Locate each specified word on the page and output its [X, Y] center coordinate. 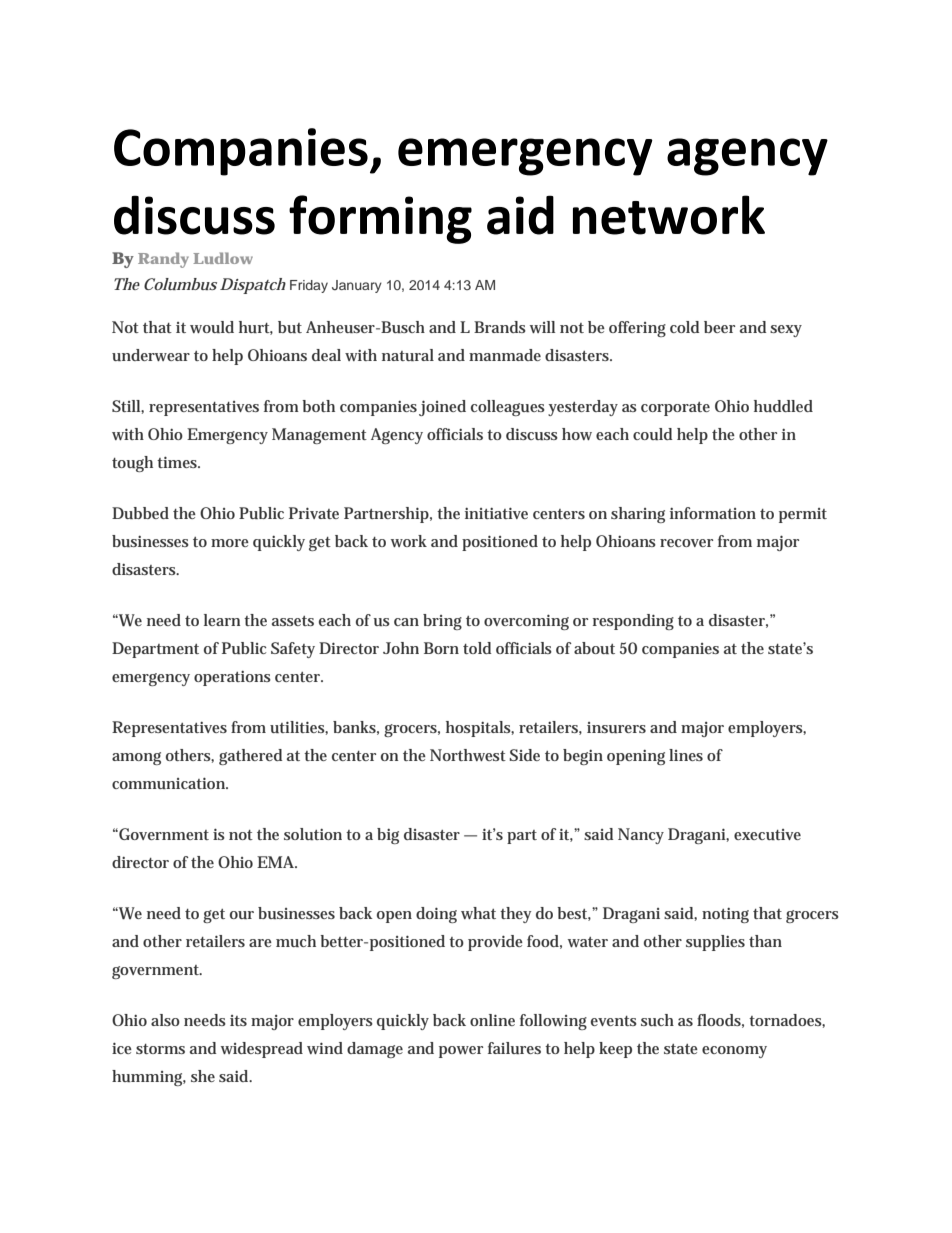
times [178, 462]
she [203, 1076]
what [478, 913]
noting [725, 915]
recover [686, 543]
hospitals [480, 729]
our [242, 915]
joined [442, 408]
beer [719, 327]
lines [686, 755]
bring [442, 622]
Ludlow [223, 258]
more [230, 543]
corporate [675, 409]
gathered [250, 757]
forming [380, 219]
